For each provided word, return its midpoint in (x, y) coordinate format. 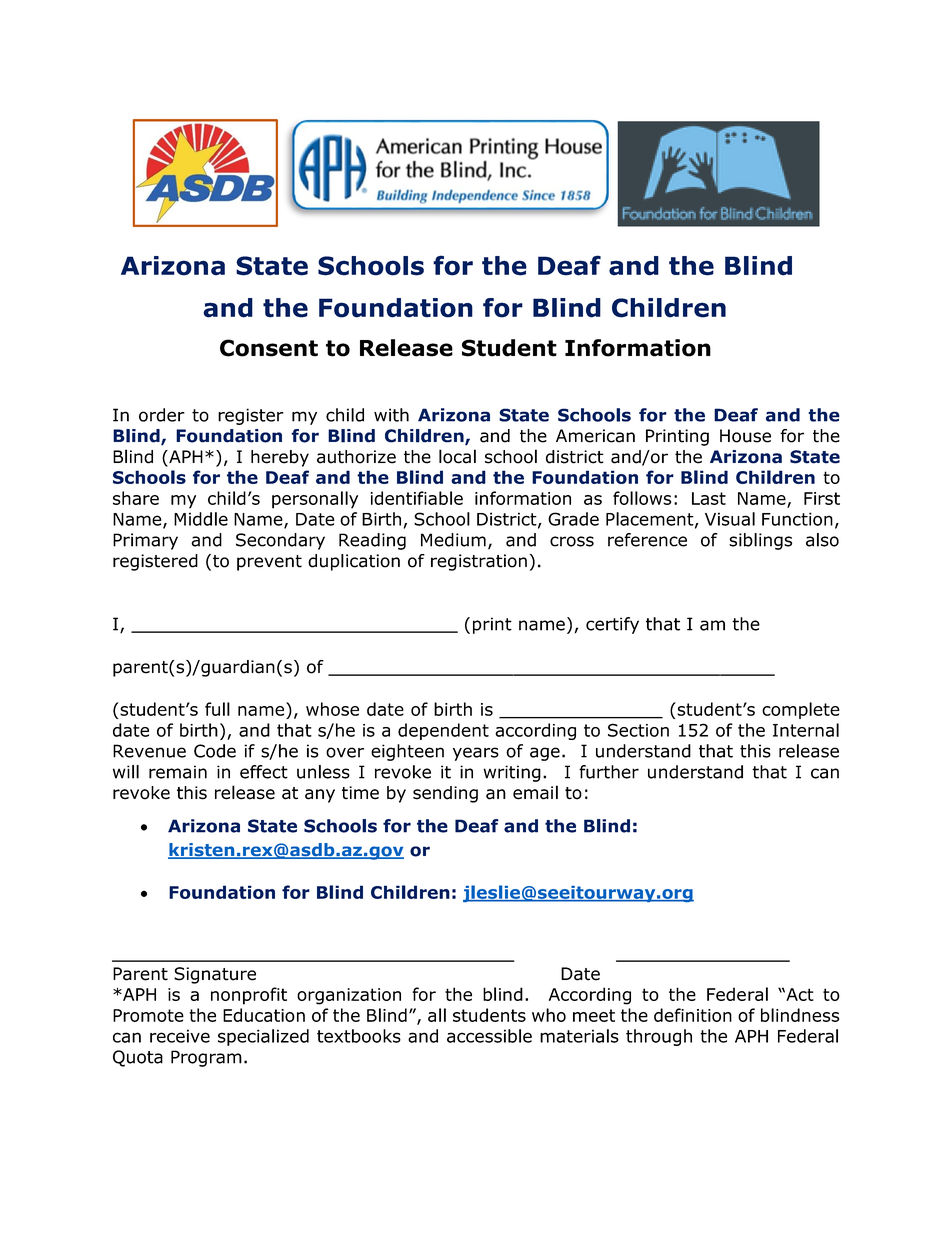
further (609, 772)
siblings (760, 541)
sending (445, 794)
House (745, 436)
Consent (269, 348)
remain (178, 772)
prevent (269, 563)
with (391, 415)
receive (180, 1036)
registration (479, 562)
